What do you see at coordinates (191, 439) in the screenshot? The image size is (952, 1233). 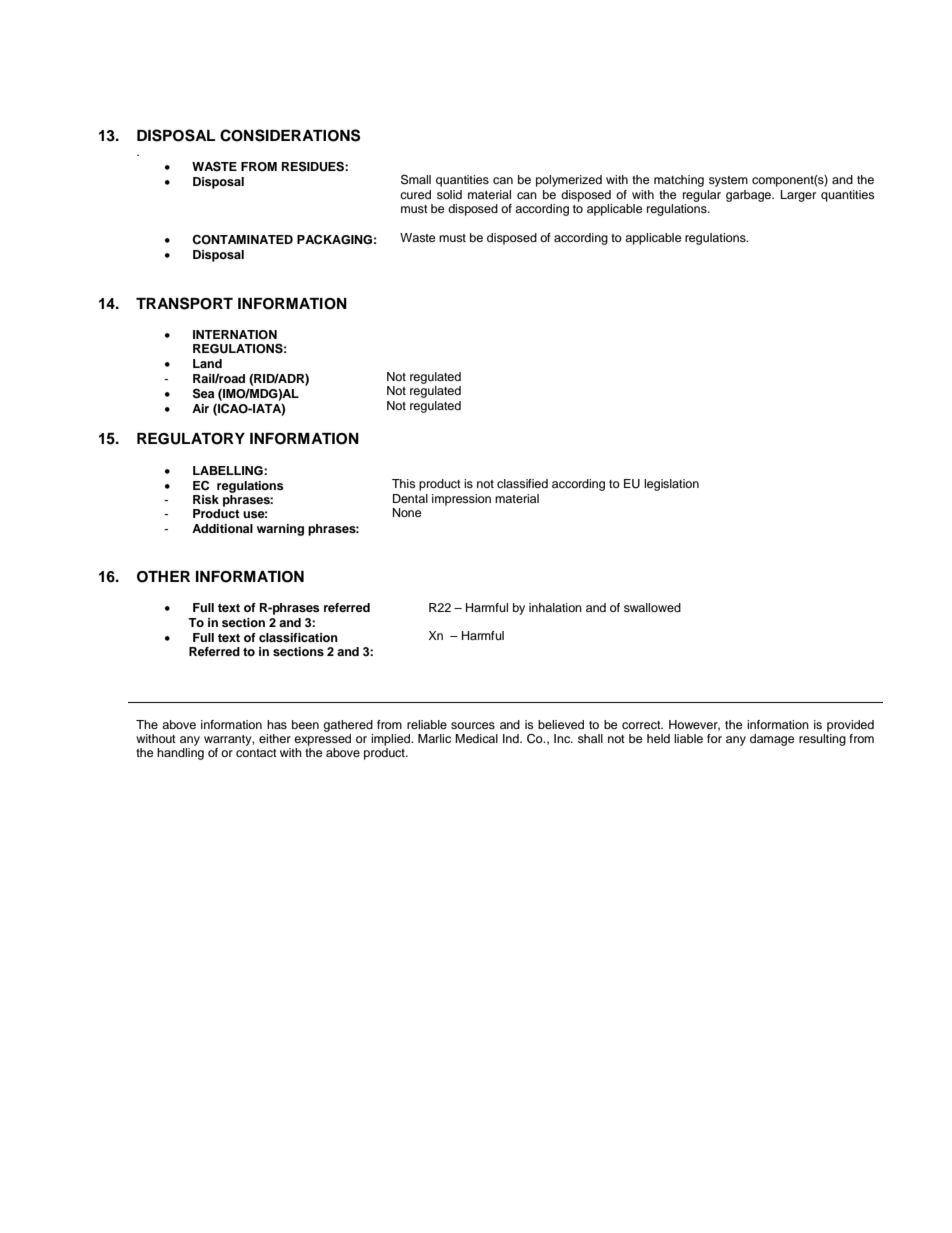 I see `REGULATORY` at bounding box center [191, 439].
